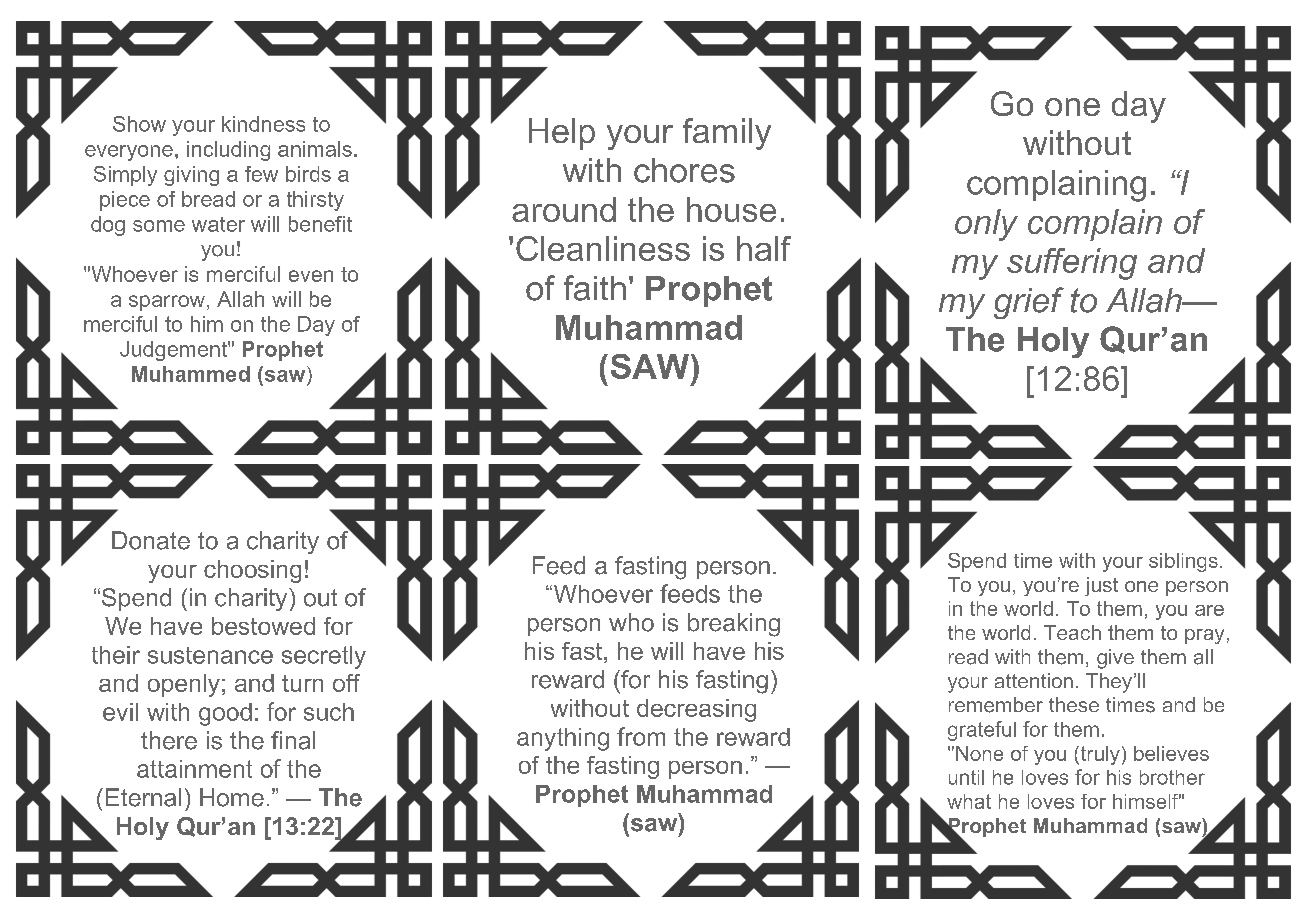 Image resolution: width=1308 pixels, height=924 pixels. What do you see at coordinates (1029, 303) in the document?
I see `grief` at bounding box center [1029, 303].
